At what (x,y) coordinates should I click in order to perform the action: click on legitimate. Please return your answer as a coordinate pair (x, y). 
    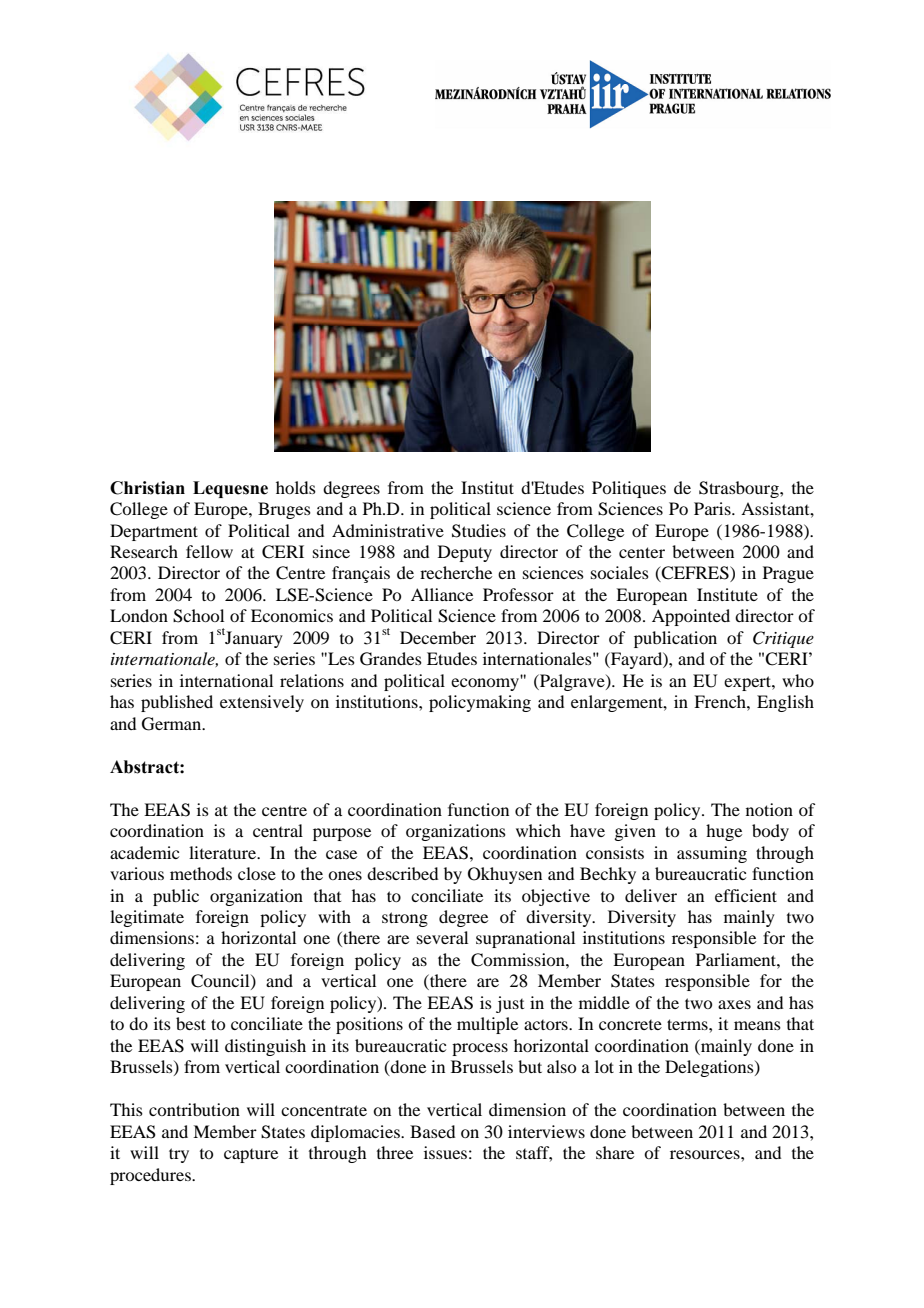
    Looking at the image, I should click on (147, 918).
